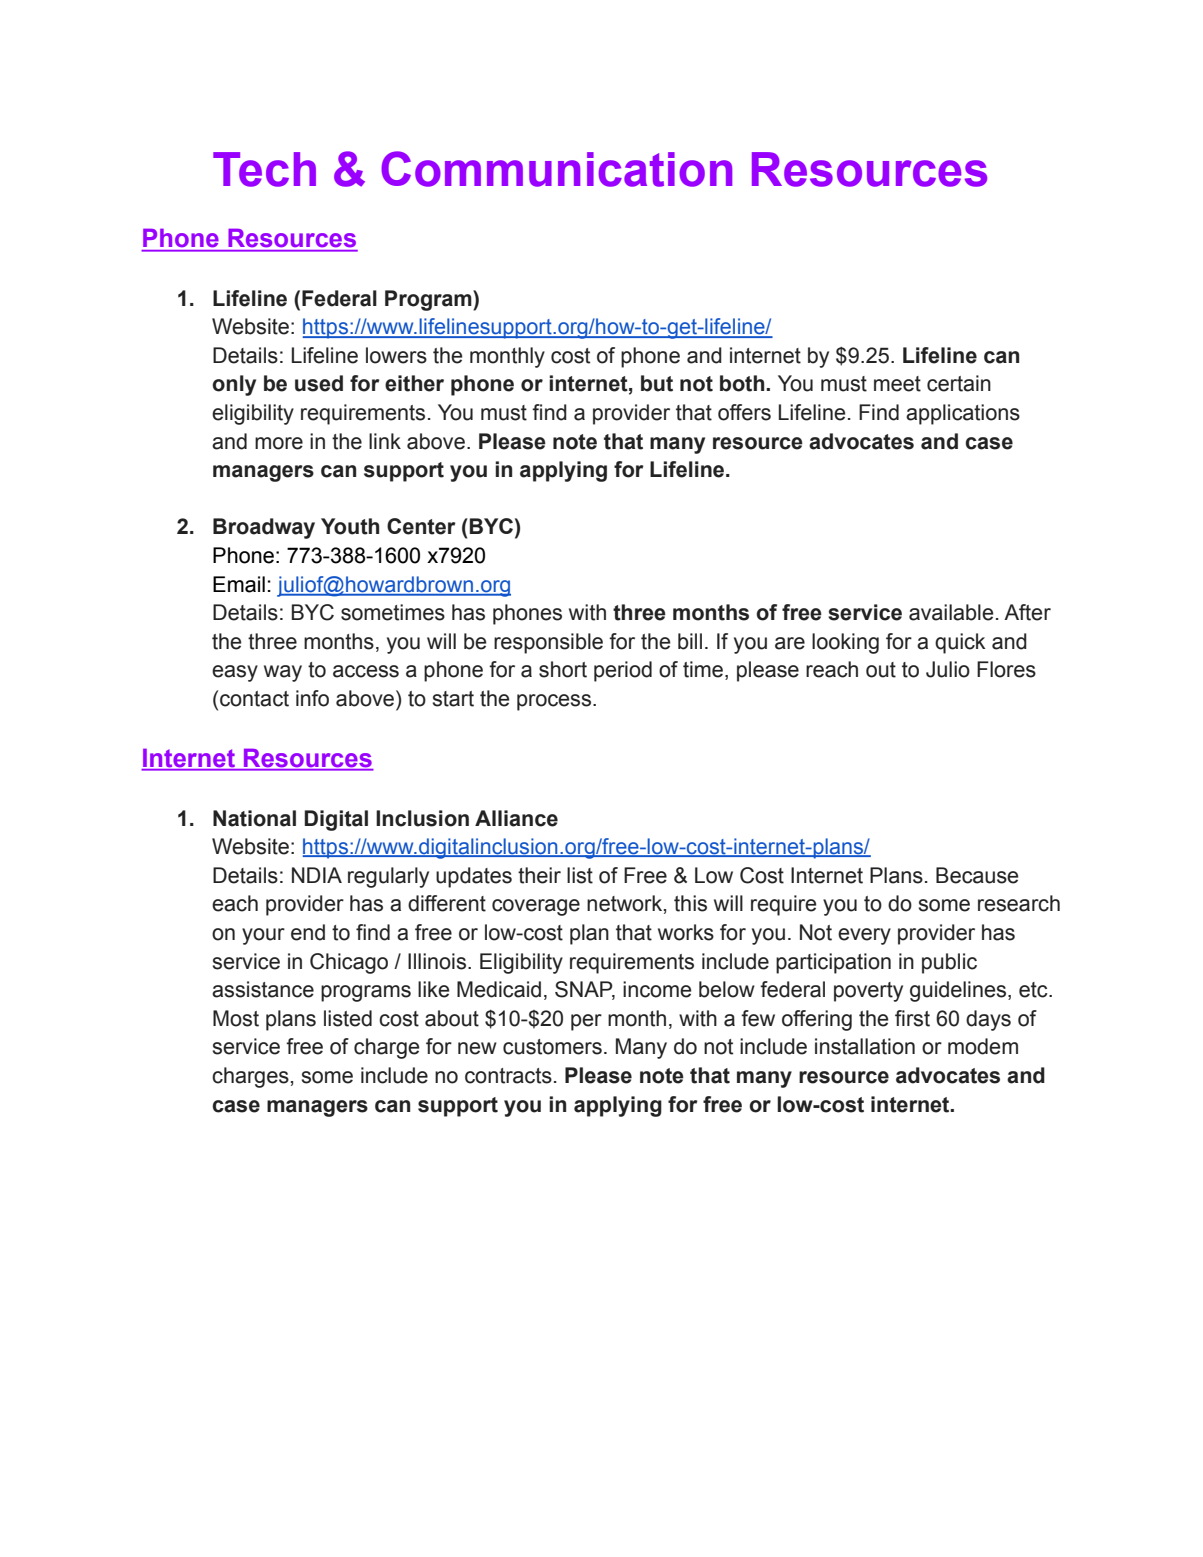 The height and width of the document is (1557, 1203). Describe the element at coordinates (312, 698) in the document. I see `info` at that location.
